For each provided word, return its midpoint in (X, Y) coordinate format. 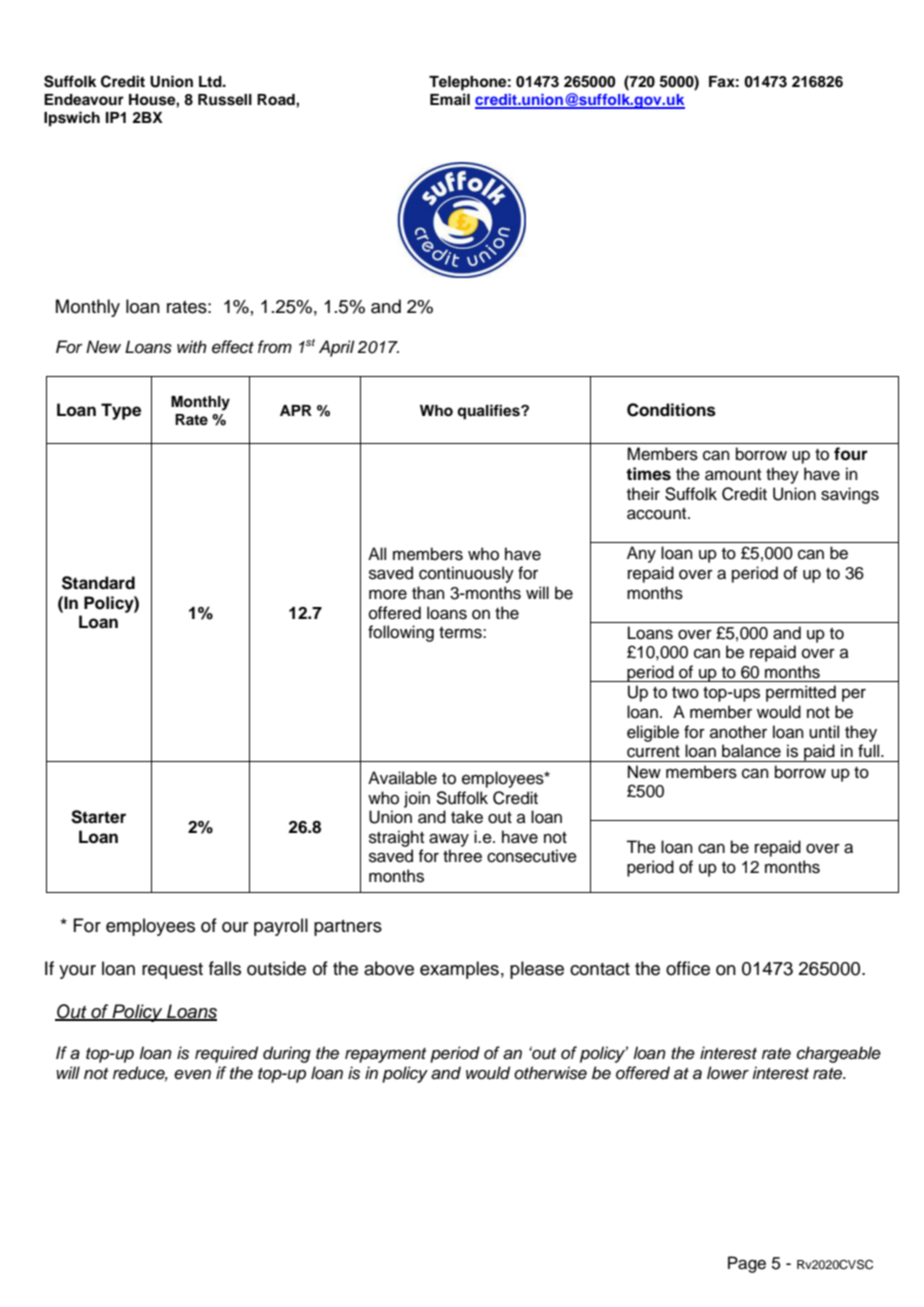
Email (450, 99)
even (192, 1074)
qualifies (489, 412)
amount (733, 475)
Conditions (671, 410)
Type (121, 411)
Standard (98, 583)
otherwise (550, 1073)
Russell (225, 100)
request (172, 971)
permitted (801, 693)
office (688, 968)
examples (459, 970)
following (401, 633)
